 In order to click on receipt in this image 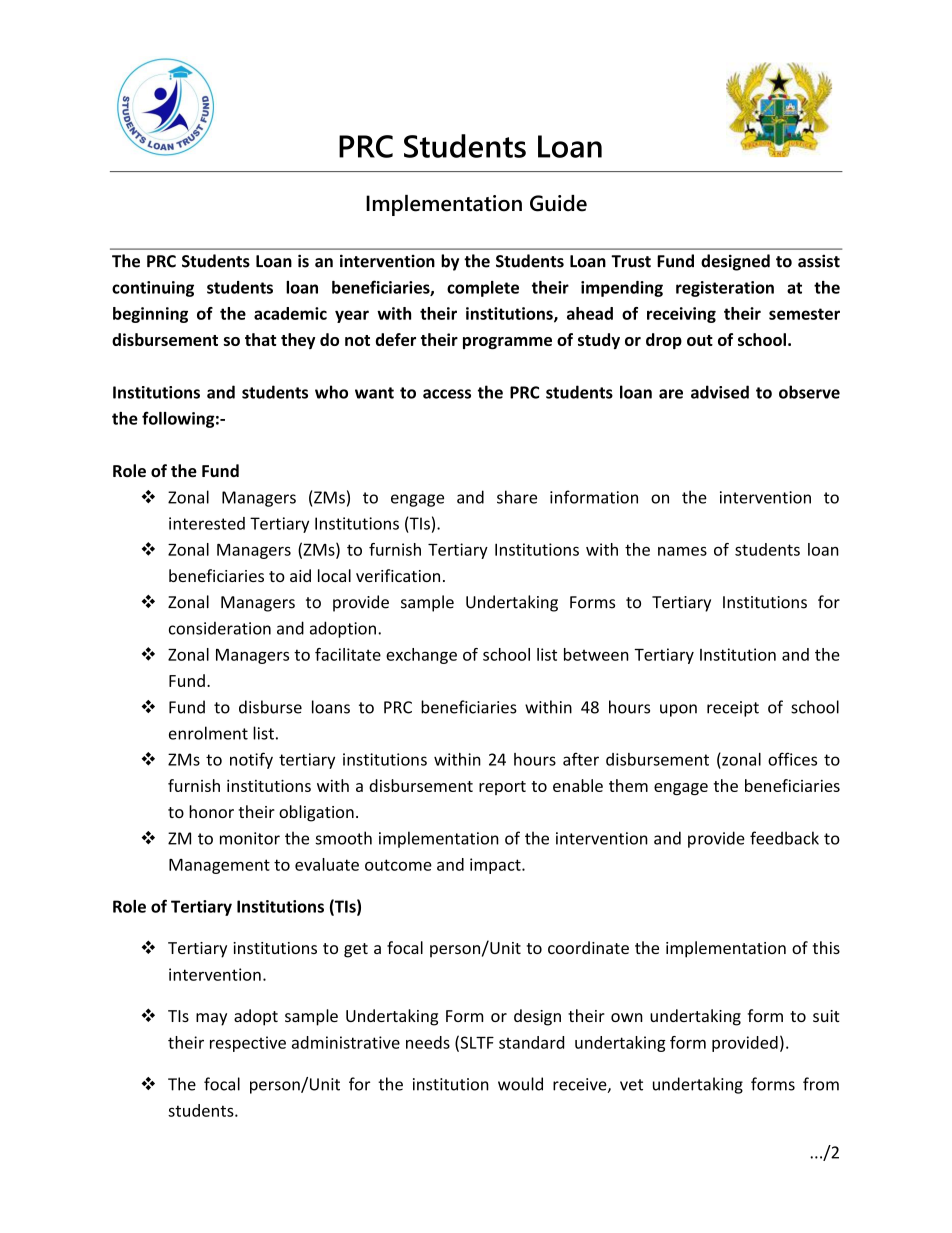, I will do `click(733, 709)`.
